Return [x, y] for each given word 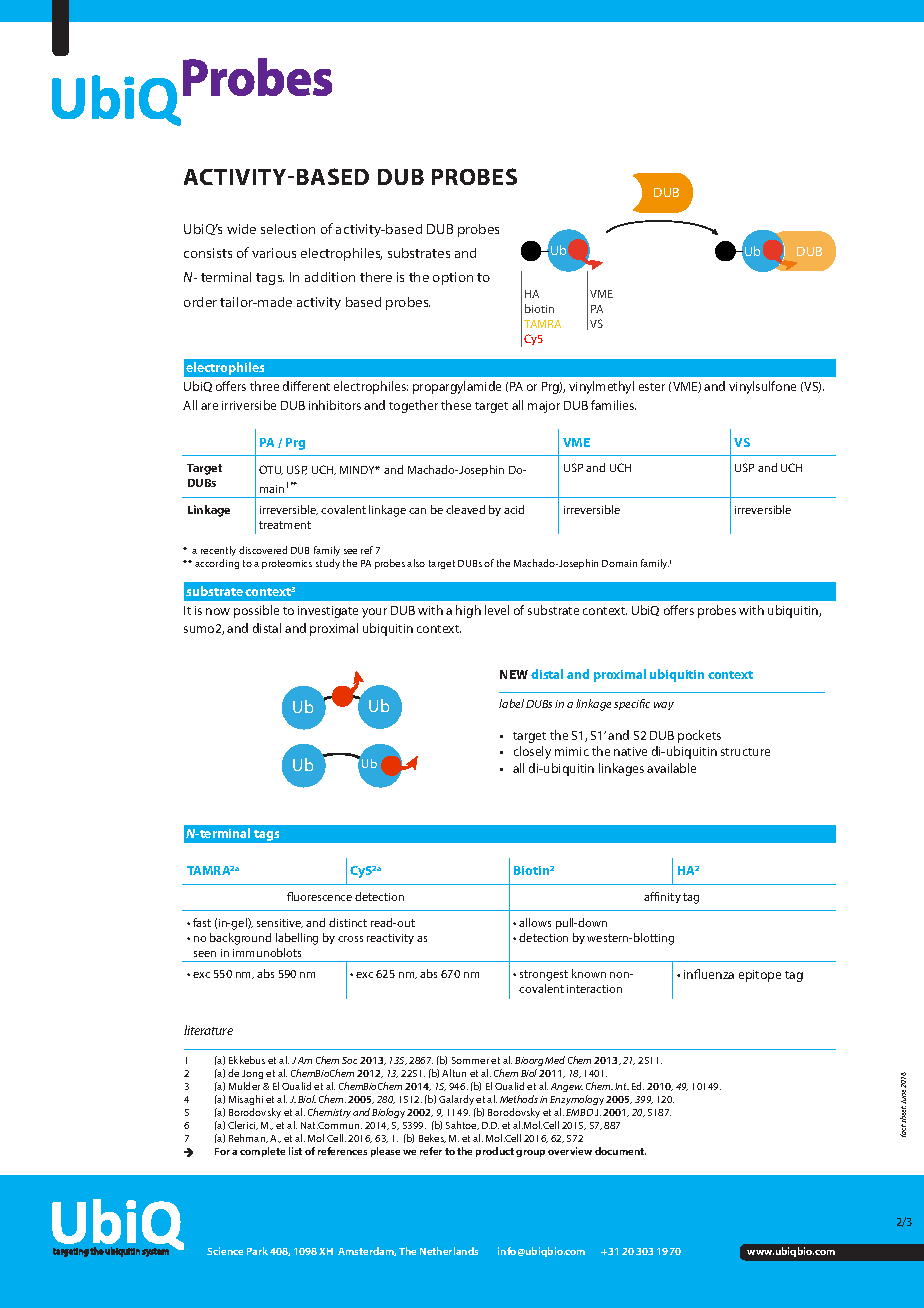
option [453, 278]
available [671, 768]
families [613, 405]
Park [257, 1251]
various [274, 253]
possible [256, 611]
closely [532, 752]
